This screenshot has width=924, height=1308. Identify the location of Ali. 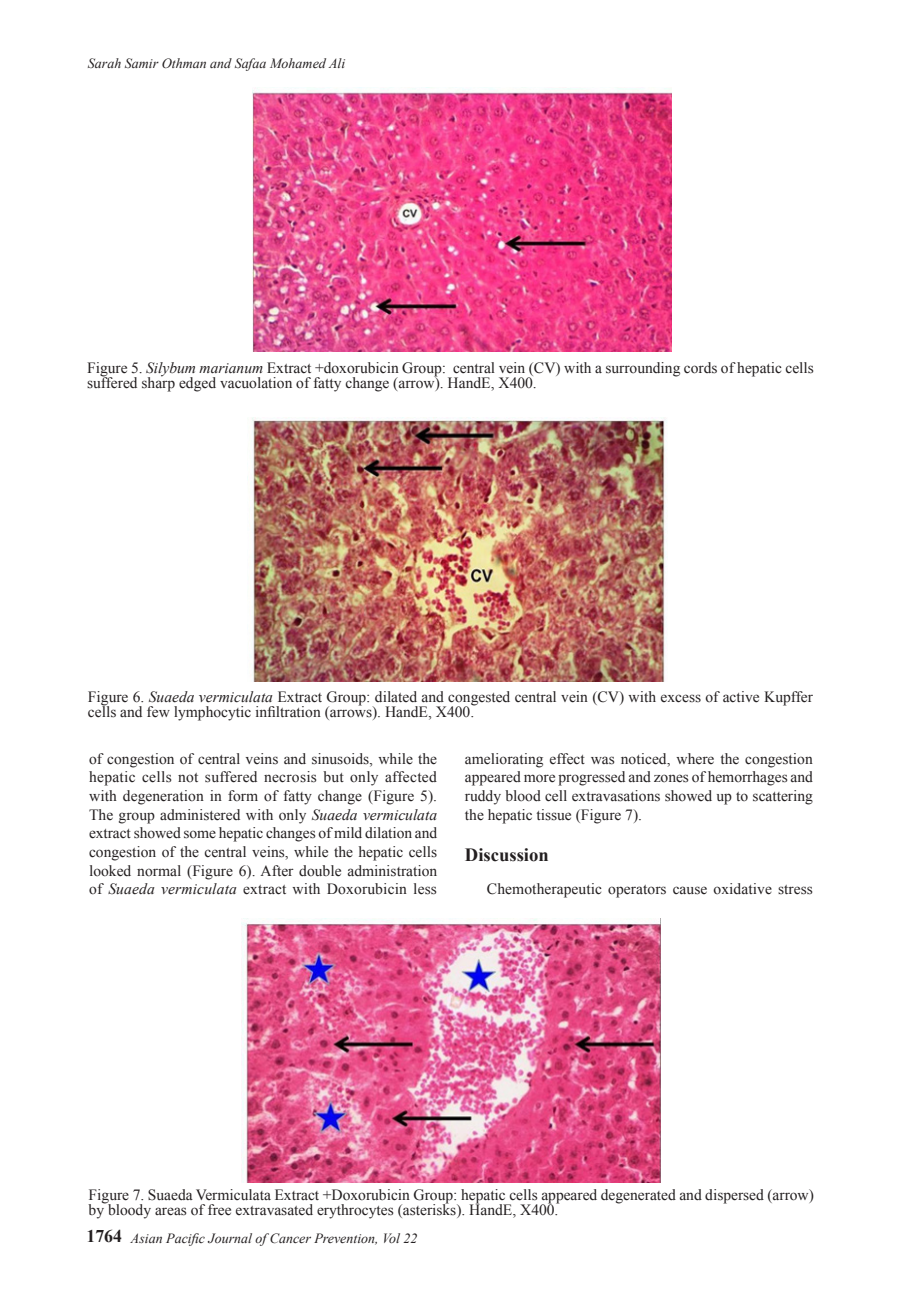
(336, 63).
